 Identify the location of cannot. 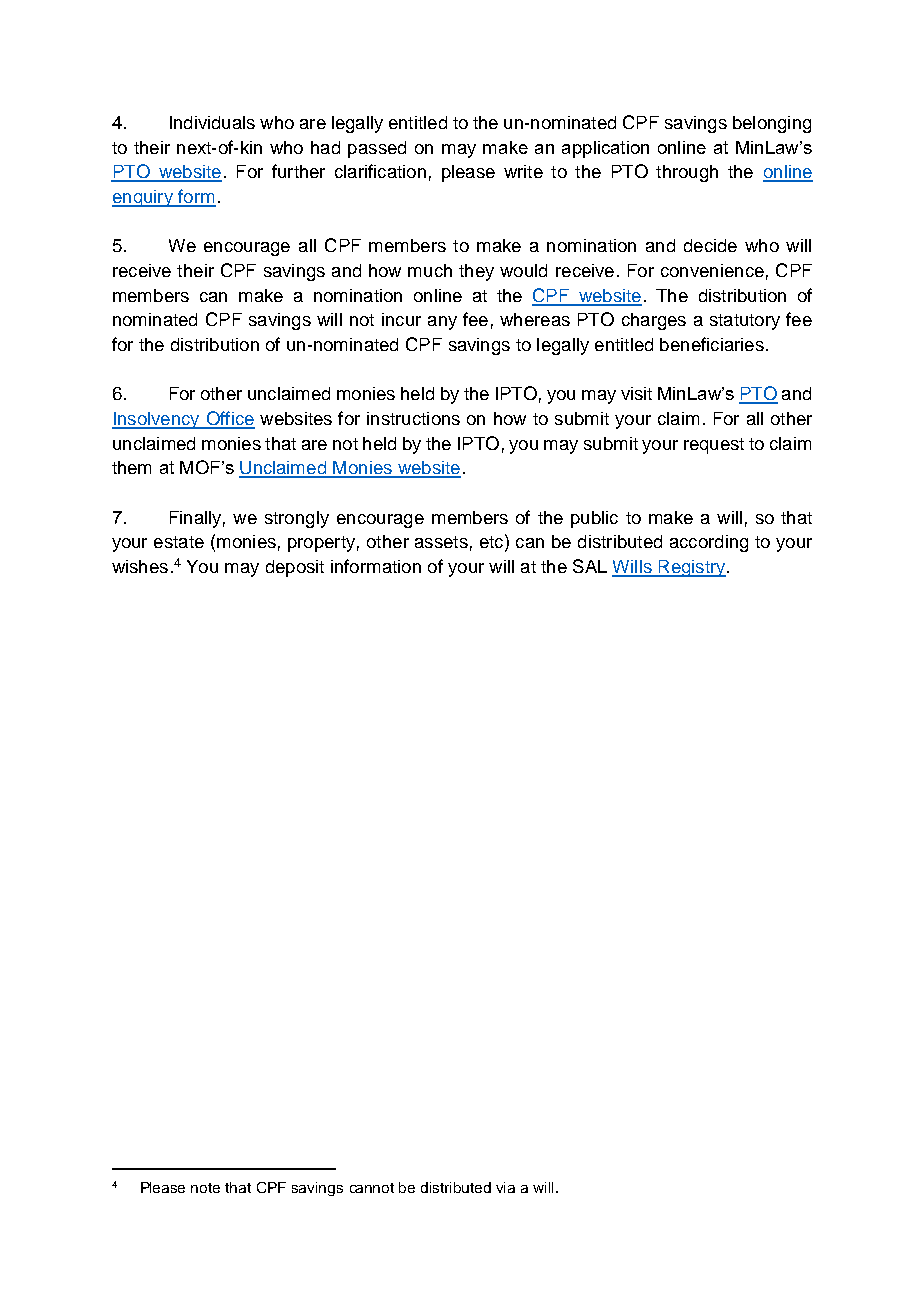
(372, 1188).
